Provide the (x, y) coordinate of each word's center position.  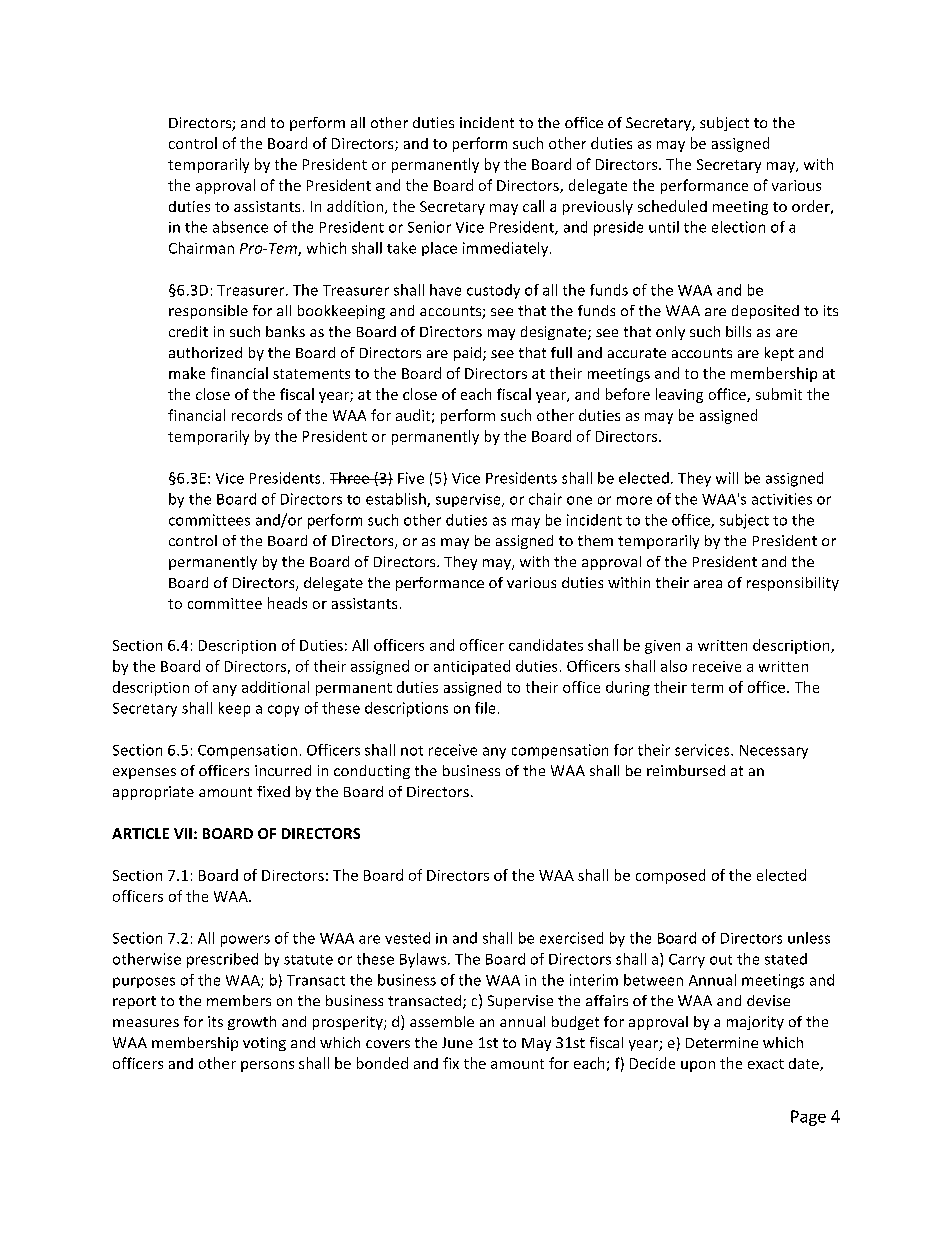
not (412, 751)
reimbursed (686, 770)
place (439, 249)
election (738, 227)
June (457, 1042)
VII (183, 833)
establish (397, 500)
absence (240, 227)
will (727, 478)
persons (267, 1066)
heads (287, 603)
